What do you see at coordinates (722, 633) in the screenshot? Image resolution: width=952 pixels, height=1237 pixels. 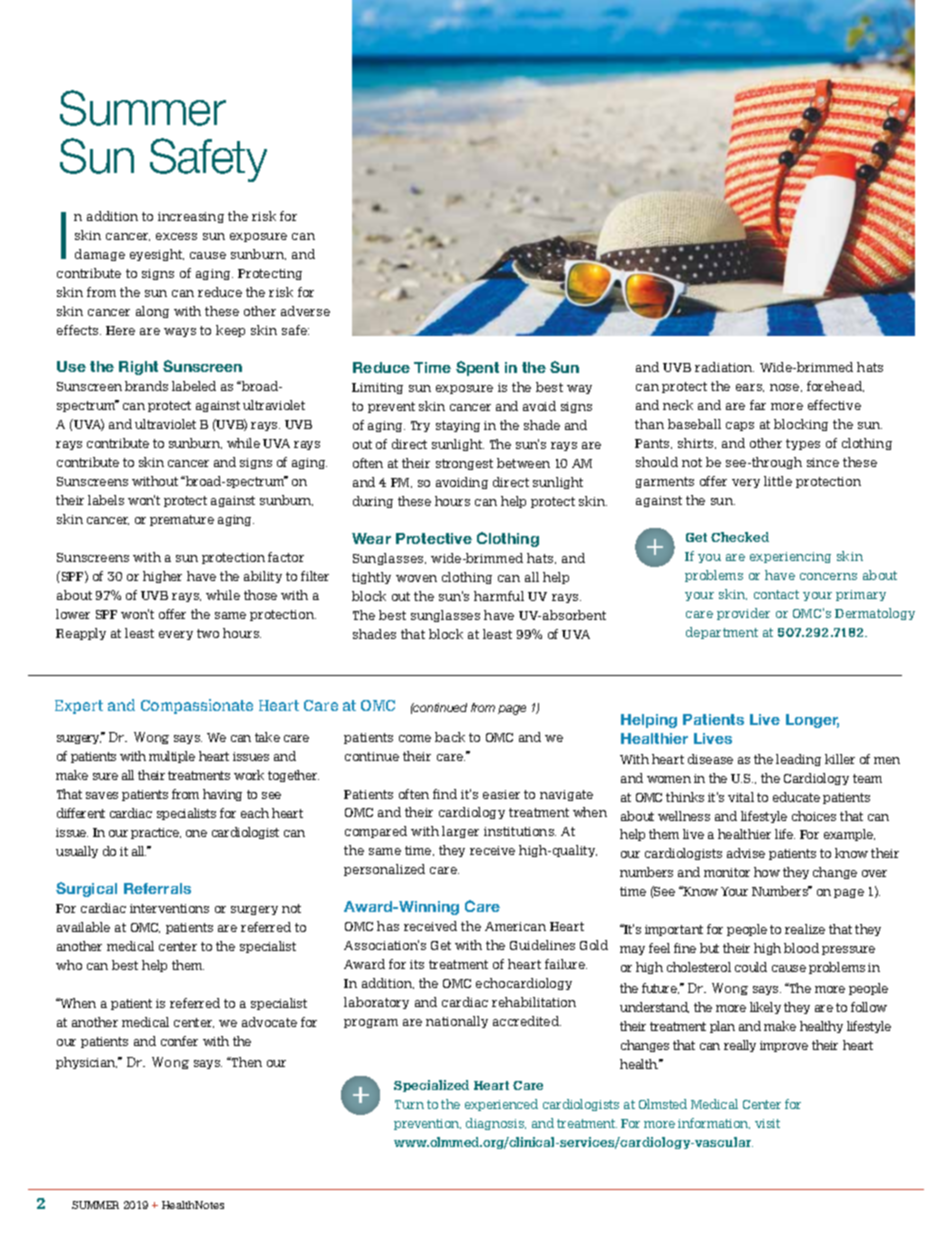 I see `department` at bounding box center [722, 633].
